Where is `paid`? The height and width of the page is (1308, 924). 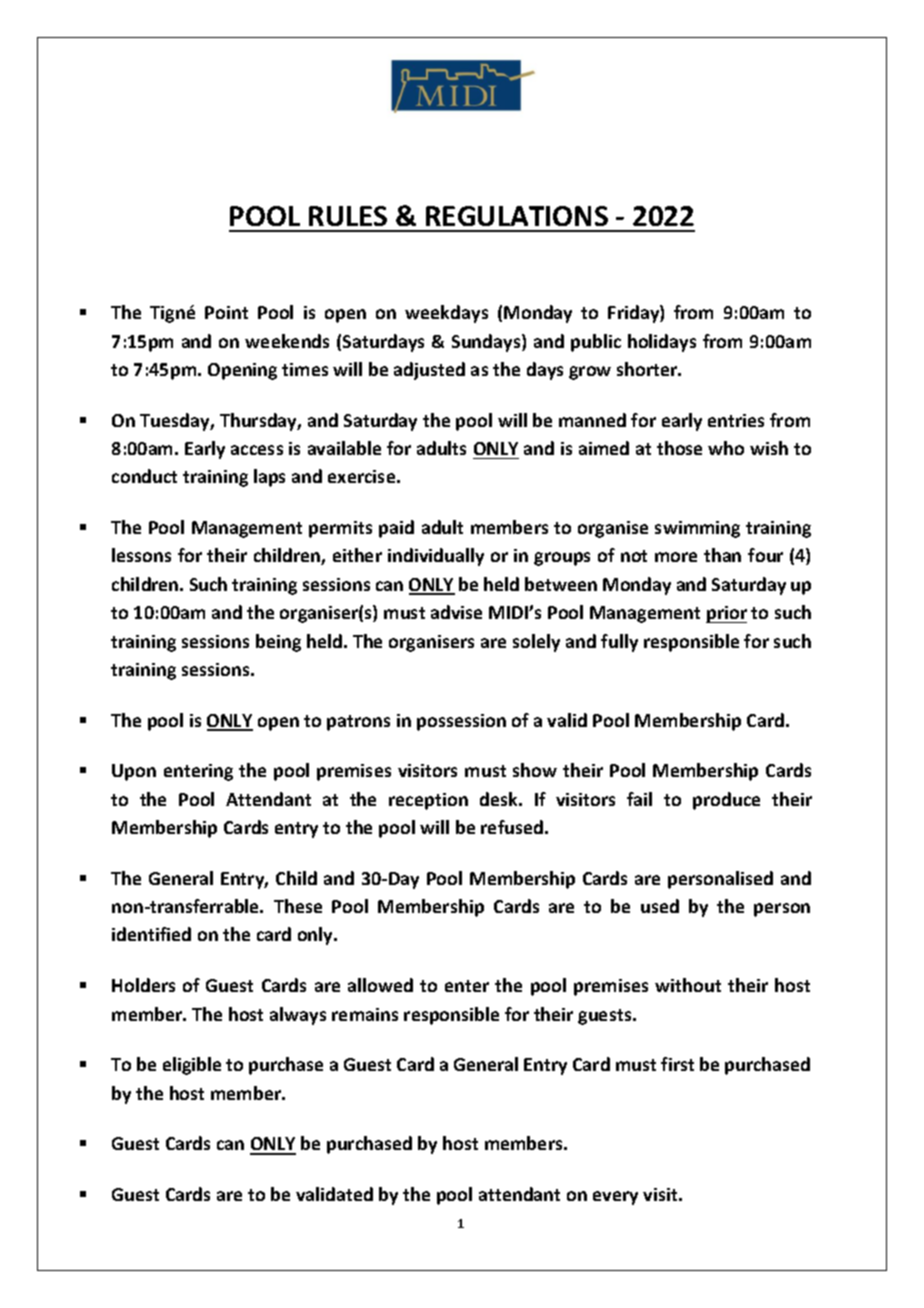 paid is located at coordinates (396, 529).
